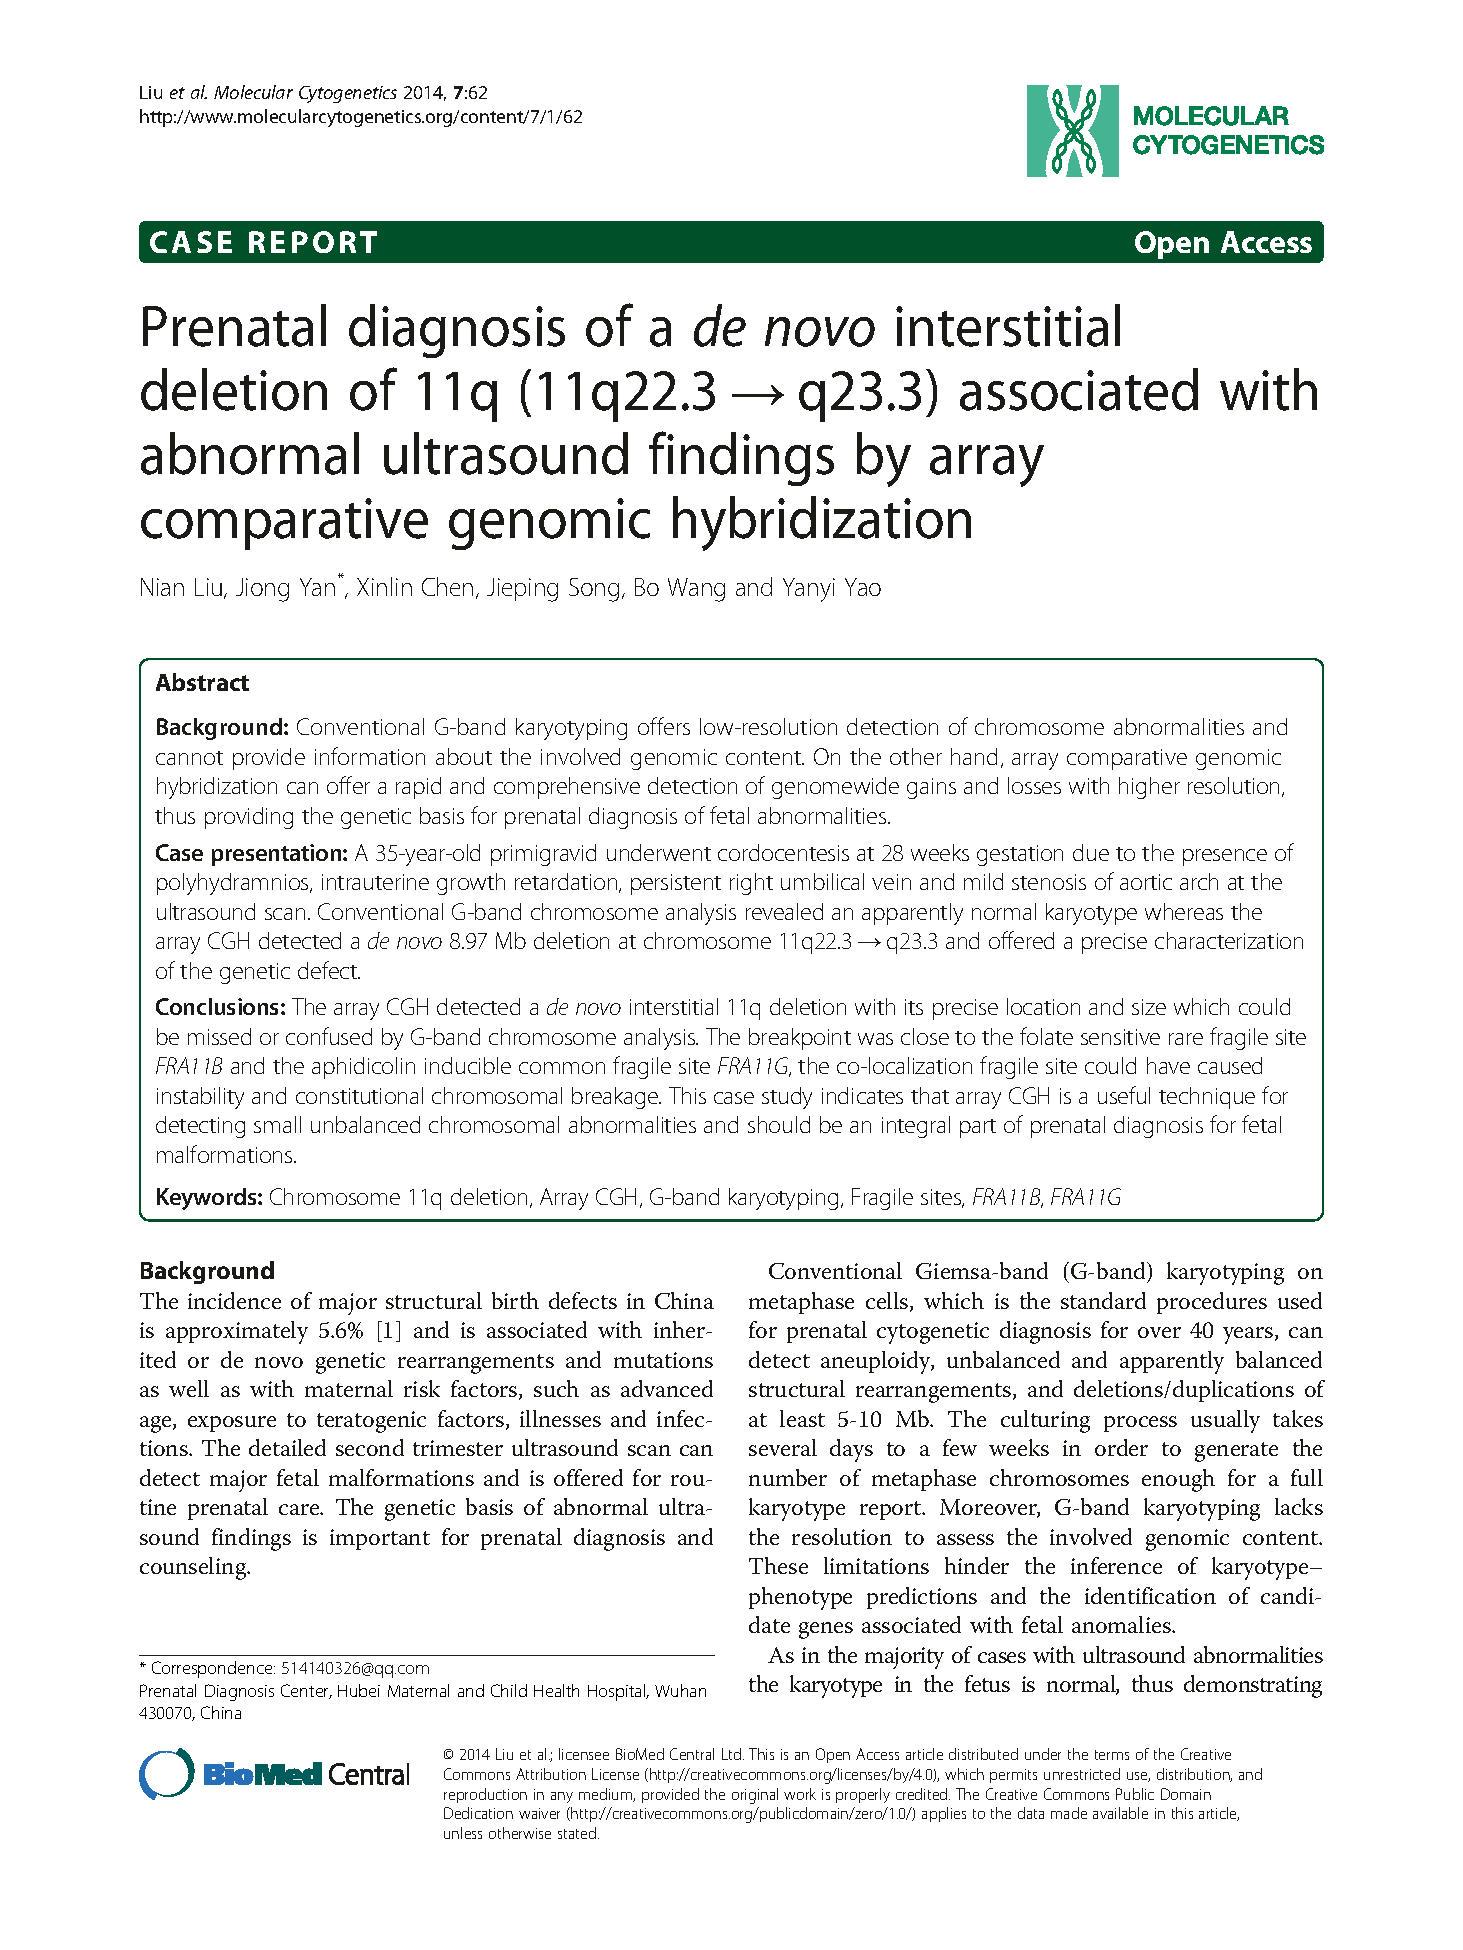 This document has height=1950, width=1463. I want to click on higher, so click(1149, 788).
